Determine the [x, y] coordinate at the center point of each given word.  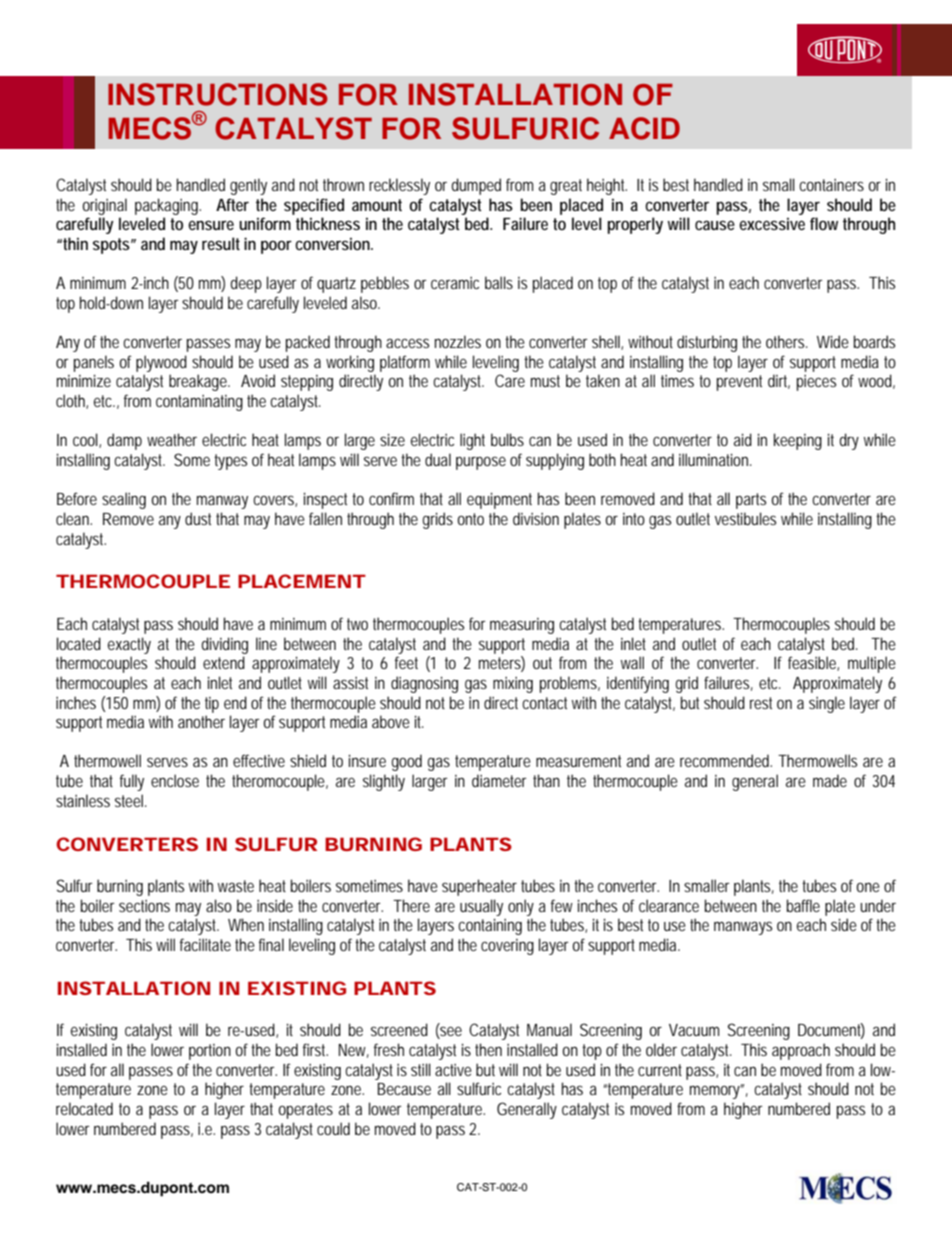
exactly [129, 645]
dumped [476, 186]
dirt [779, 381]
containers [831, 185]
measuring [522, 626]
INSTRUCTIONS [218, 94]
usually [481, 907]
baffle [803, 905]
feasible [813, 663]
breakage [199, 382]
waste [236, 886]
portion [210, 1052]
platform [405, 363]
